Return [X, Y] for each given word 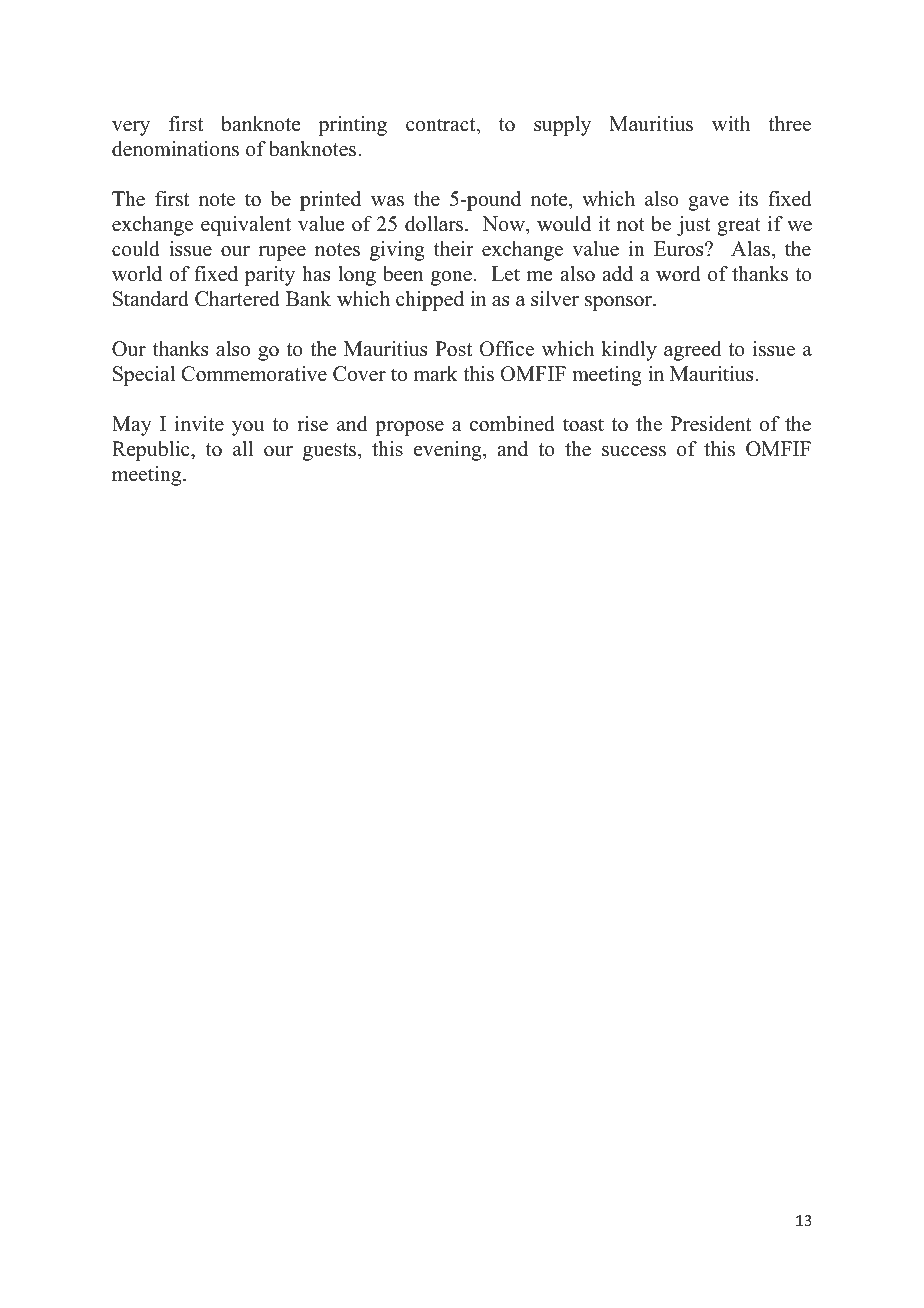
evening [449, 451]
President [711, 424]
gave [708, 203]
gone [451, 278]
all [243, 448]
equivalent [246, 226]
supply [562, 126]
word [678, 274]
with [731, 123]
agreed [692, 351]
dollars [435, 224]
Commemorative [254, 374]
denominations [175, 149]
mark [435, 373]
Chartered [237, 299]
